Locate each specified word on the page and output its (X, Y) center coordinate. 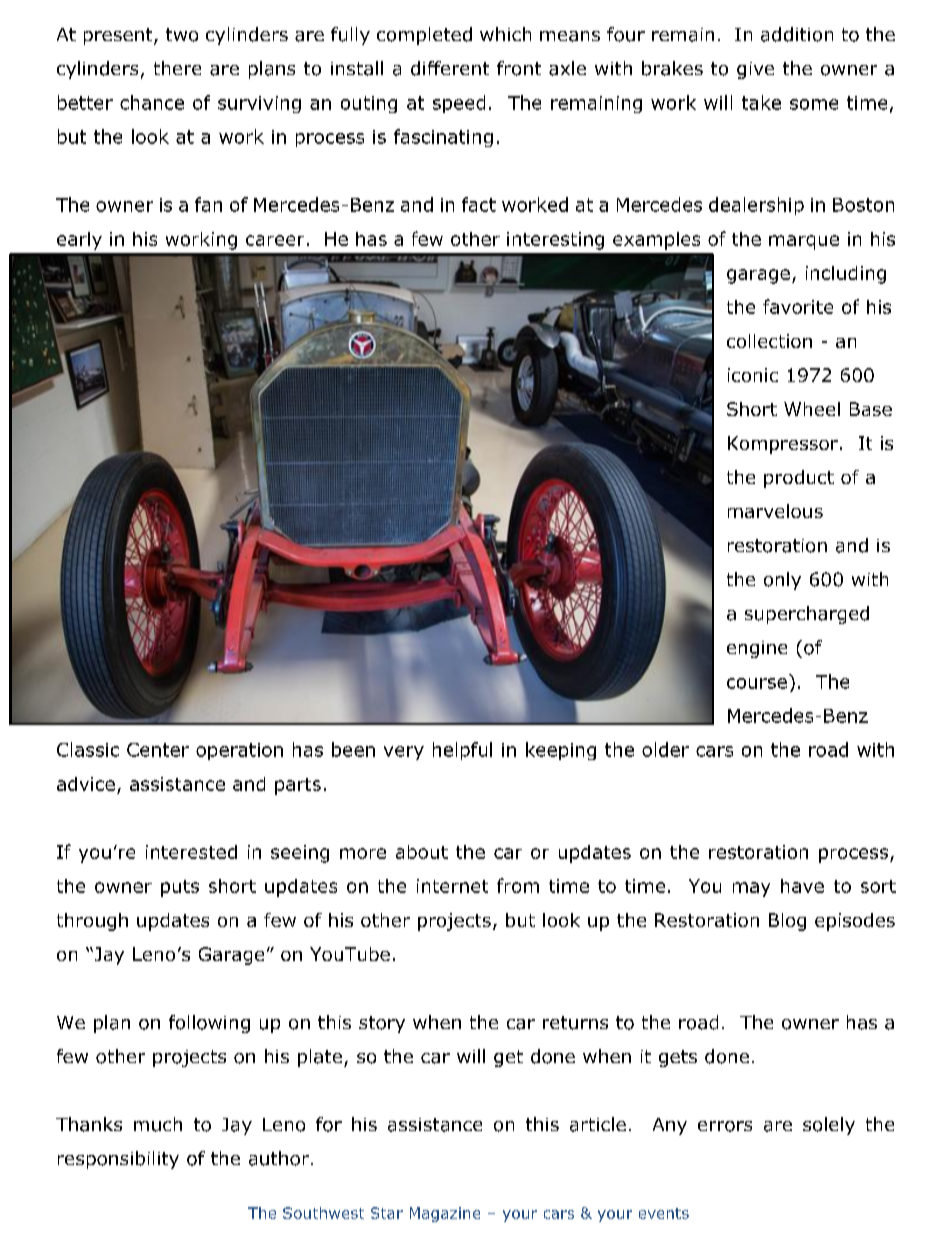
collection (769, 341)
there (177, 68)
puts (180, 888)
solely (829, 1126)
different (450, 68)
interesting (555, 241)
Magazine (445, 1214)
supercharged (807, 615)
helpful (462, 751)
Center (158, 750)
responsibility (118, 1160)
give (755, 70)
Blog (787, 922)
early (79, 241)
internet (452, 886)
